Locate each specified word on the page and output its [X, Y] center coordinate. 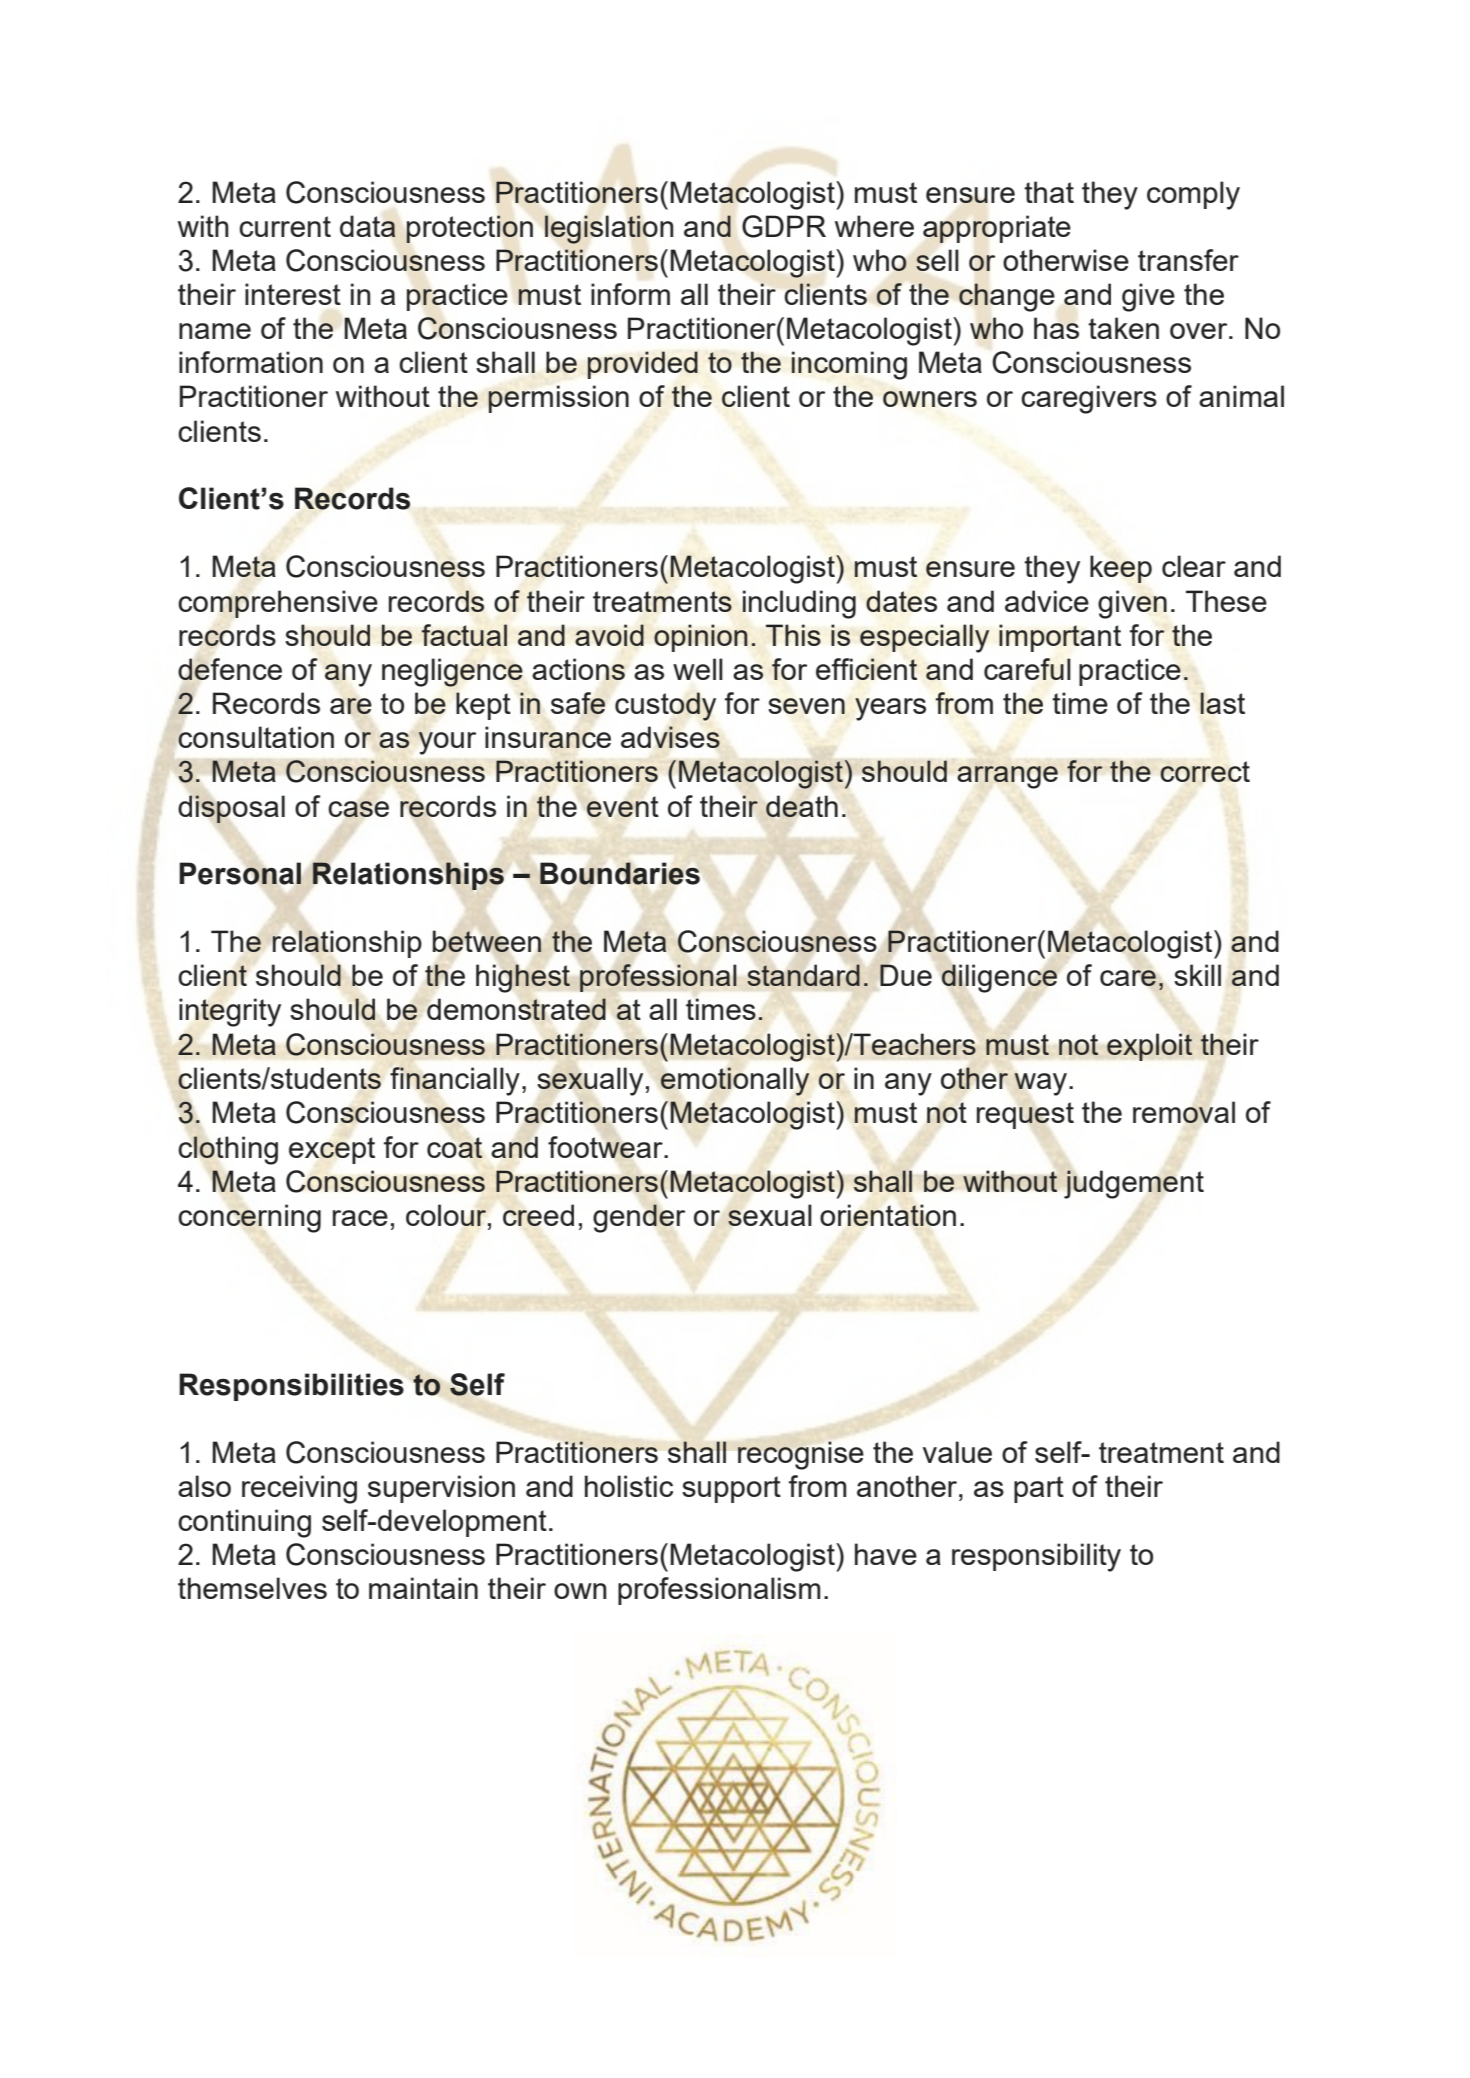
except [332, 1150]
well [698, 669]
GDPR [784, 226]
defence [230, 669]
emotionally [734, 1081]
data [368, 226]
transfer [1188, 260]
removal [1184, 1112]
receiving [299, 1489]
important [1060, 638]
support [731, 1489]
